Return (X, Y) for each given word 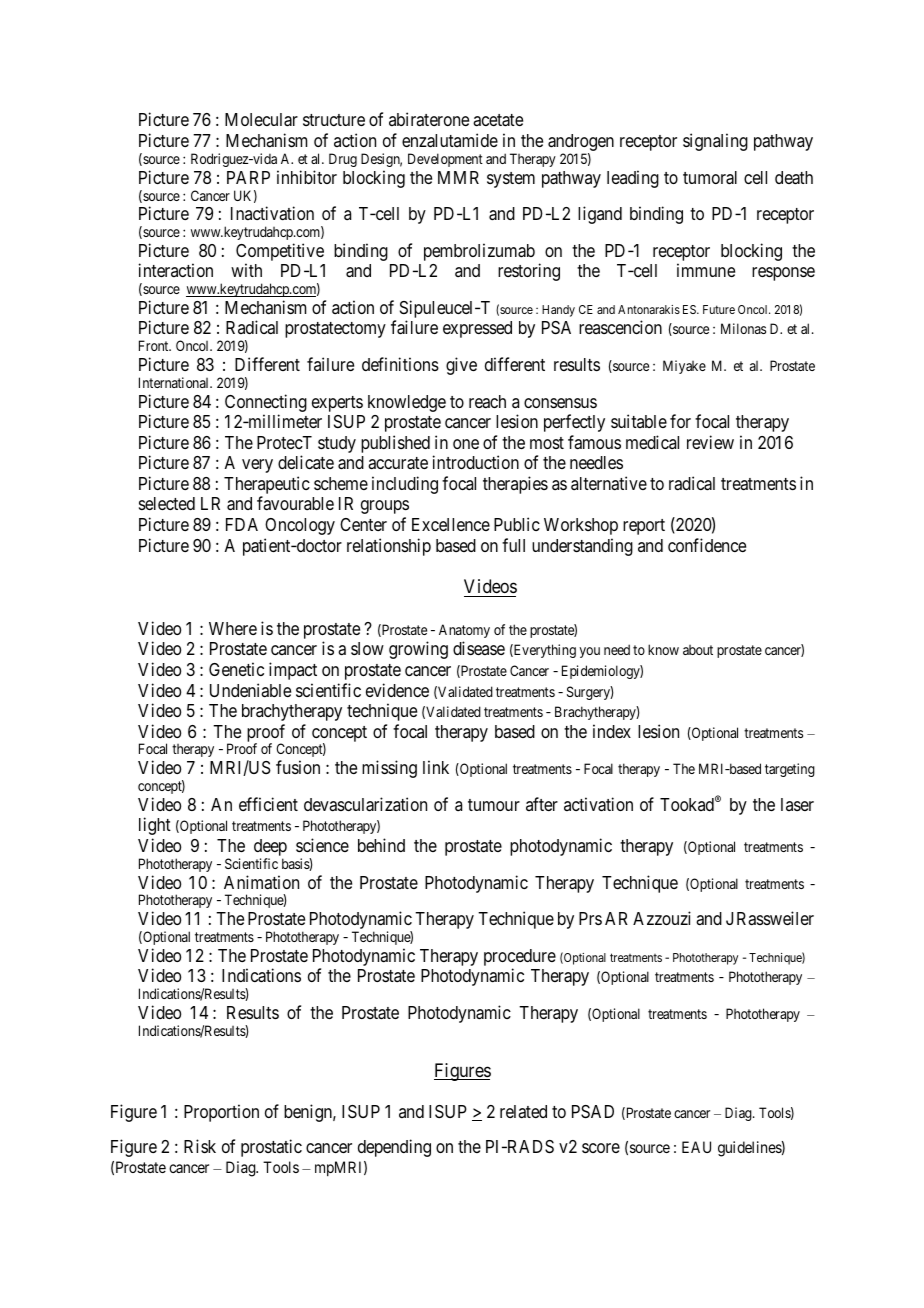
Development (445, 160)
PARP (248, 177)
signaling (715, 142)
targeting (790, 770)
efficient (268, 804)
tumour (494, 805)
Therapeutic (267, 486)
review (710, 442)
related (523, 1111)
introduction (476, 462)
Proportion (221, 1113)
